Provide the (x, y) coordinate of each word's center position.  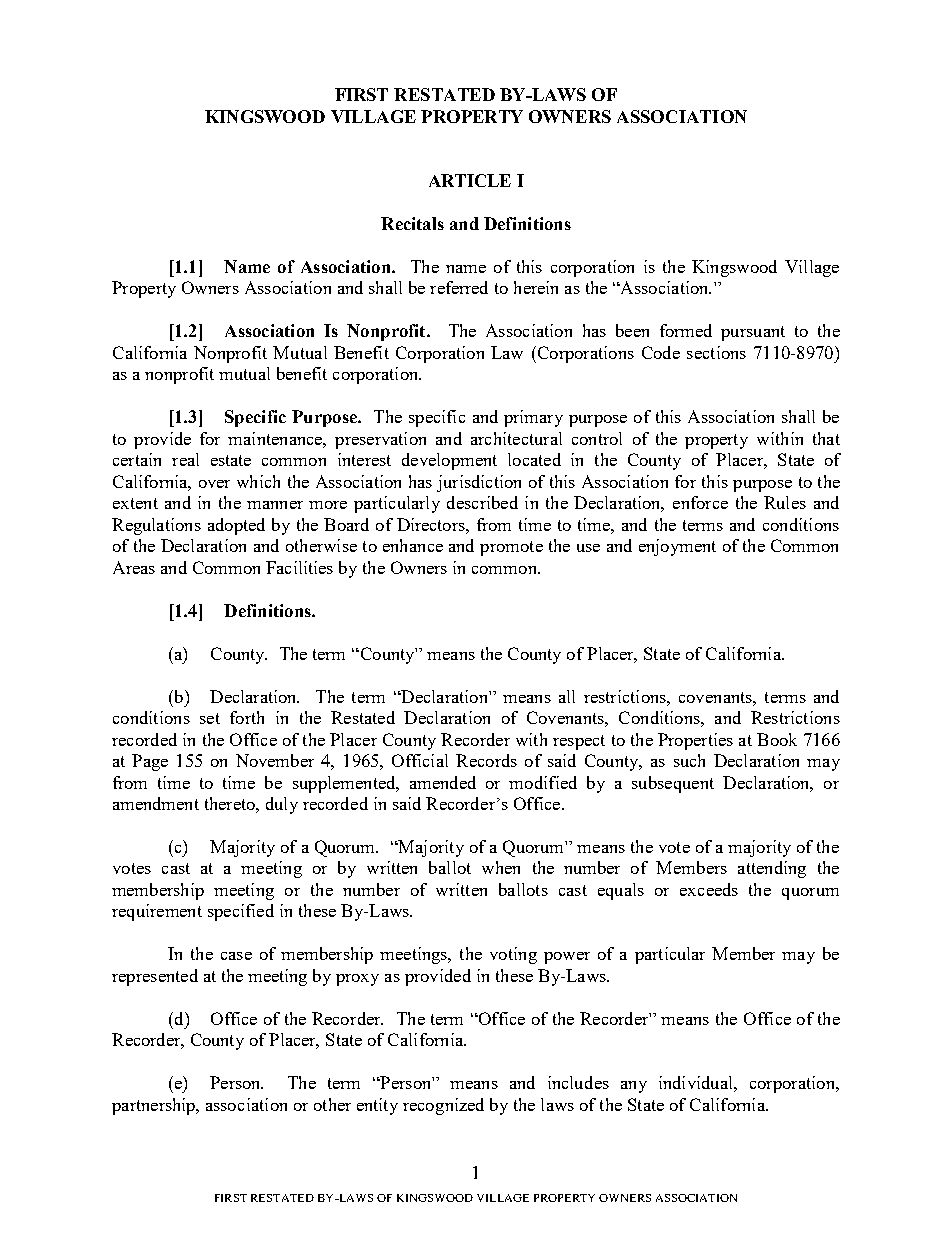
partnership (155, 1106)
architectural (516, 438)
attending (772, 869)
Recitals (412, 223)
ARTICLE (470, 180)
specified (241, 912)
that (826, 438)
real (185, 459)
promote (511, 548)
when (501, 867)
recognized (443, 1106)
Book (777, 739)
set (210, 718)
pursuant (753, 333)
